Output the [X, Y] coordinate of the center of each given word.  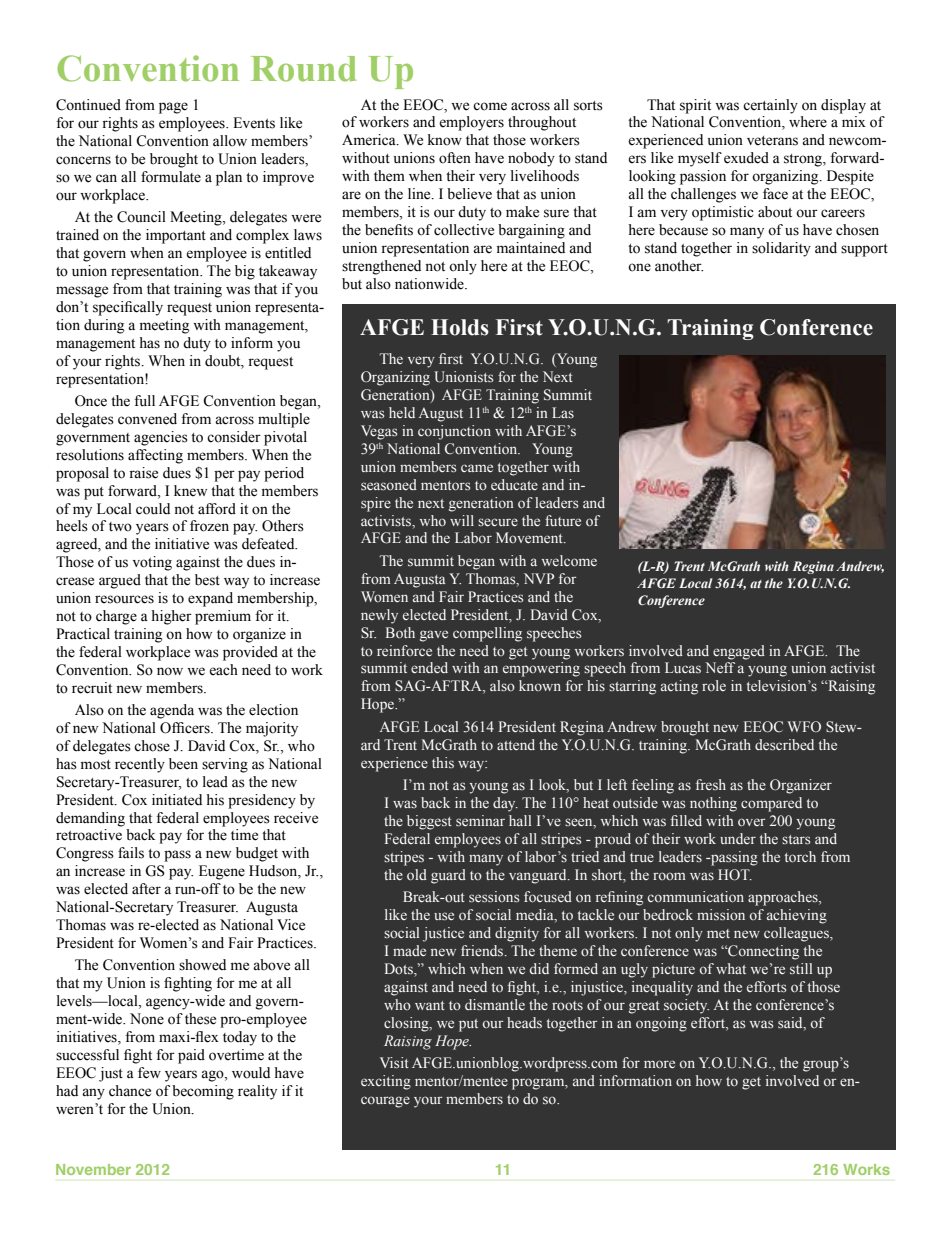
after [146, 889]
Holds [460, 327]
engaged [739, 652]
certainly [770, 106]
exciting [386, 1082]
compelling [487, 634]
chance [130, 1091]
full [144, 401]
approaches [784, 898]
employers [471, 123]
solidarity [781, 249]
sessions [494, 896]
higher [171, 617]
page [173, 108]
